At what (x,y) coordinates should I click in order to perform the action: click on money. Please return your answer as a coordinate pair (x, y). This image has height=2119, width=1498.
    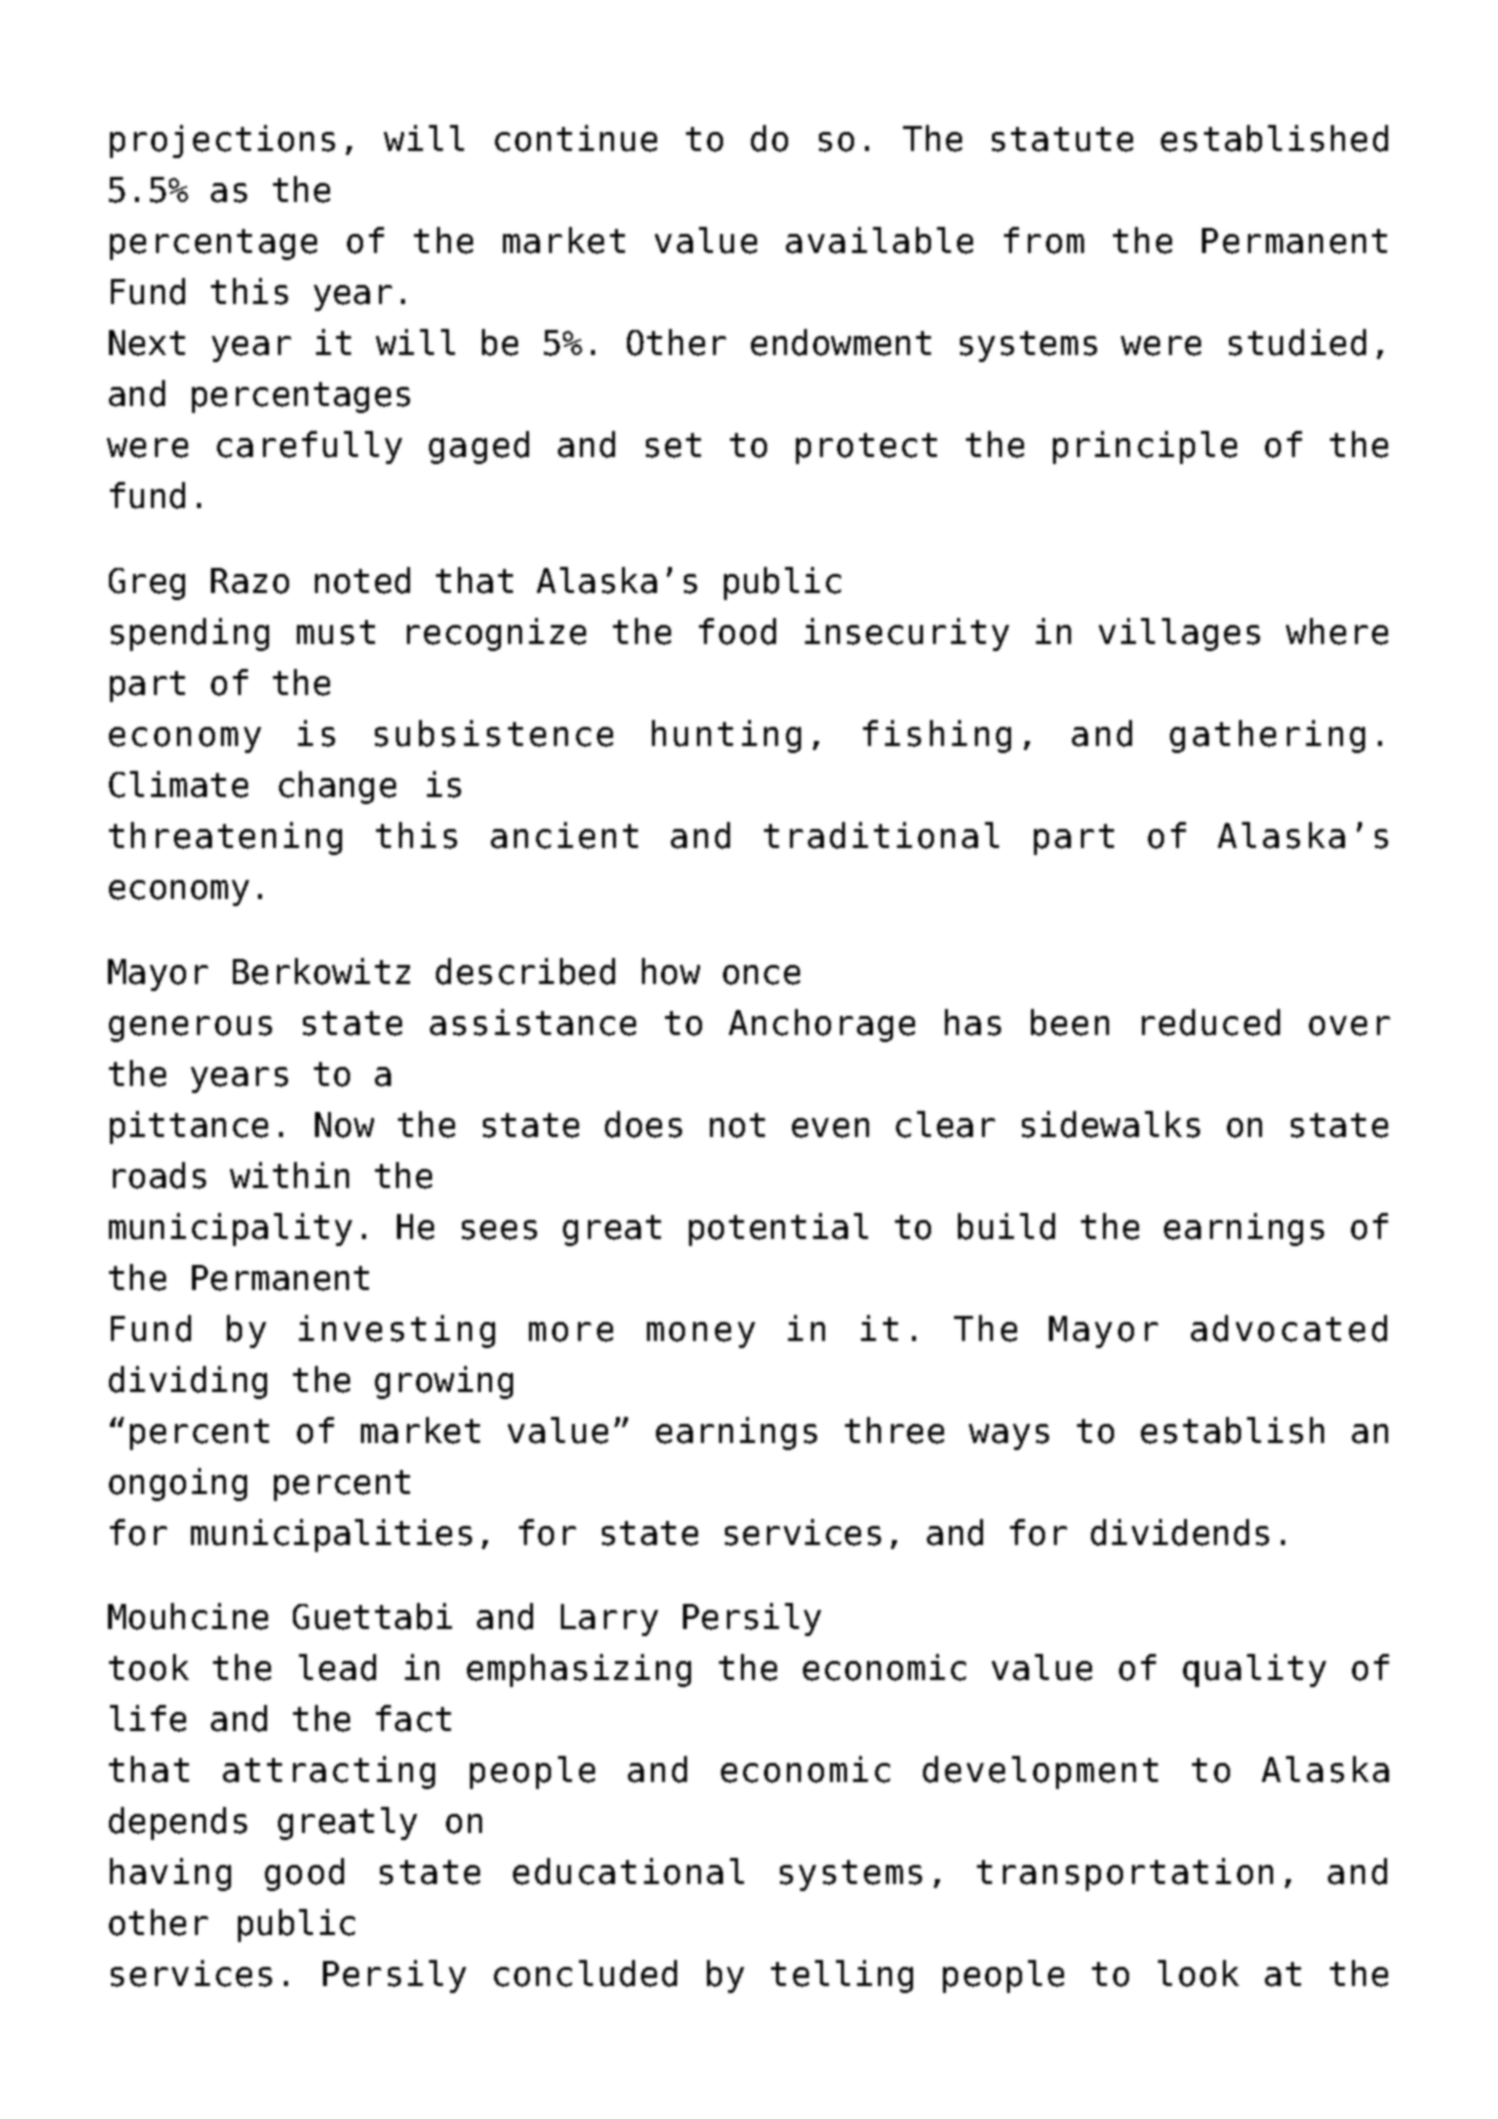
    Looking at the image, I should click on (701, 1335).
